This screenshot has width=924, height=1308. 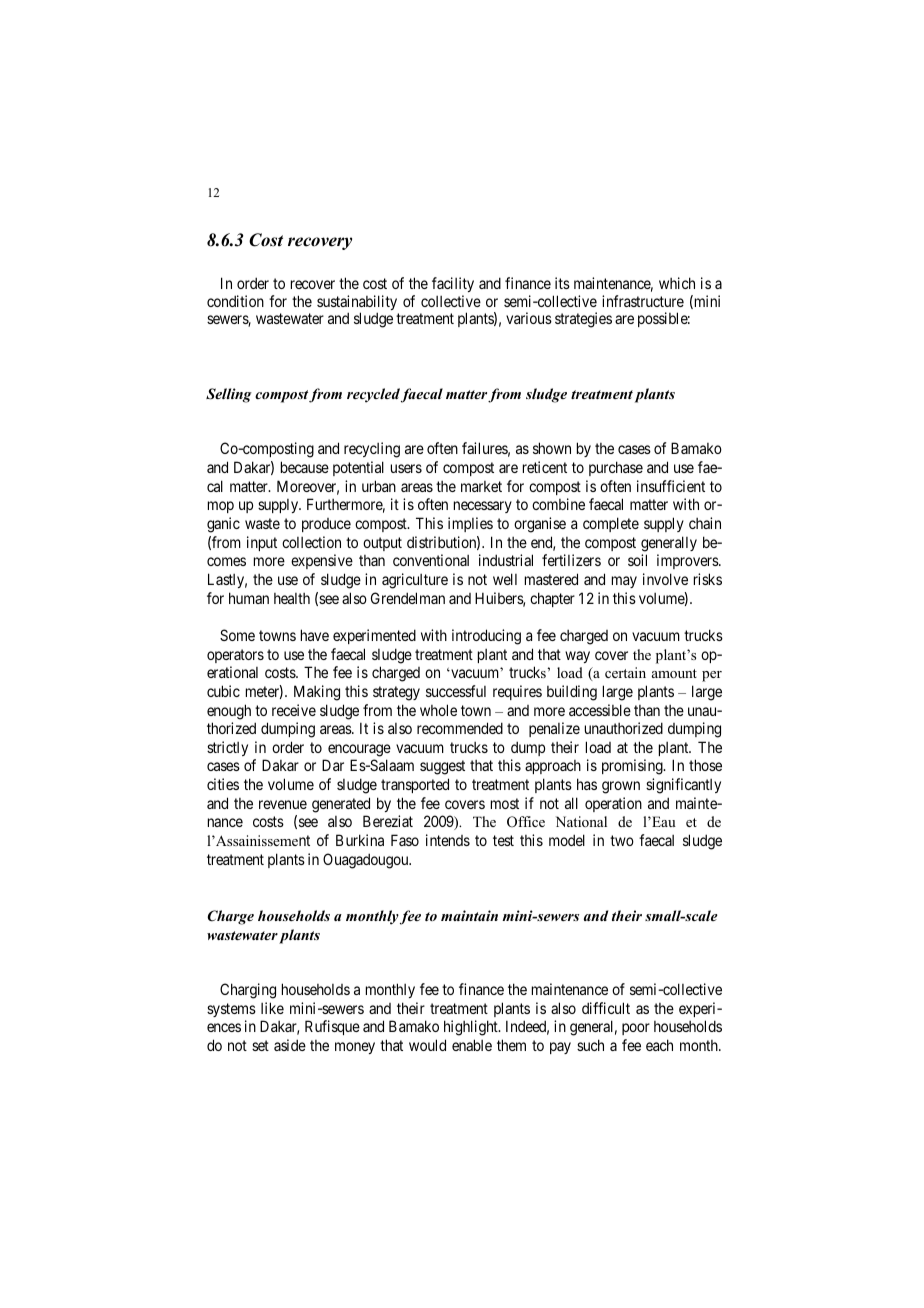 What do you see at coordinates (625, 672) in the screenshot?
I see `certain` at bounding box center [625, 672].
